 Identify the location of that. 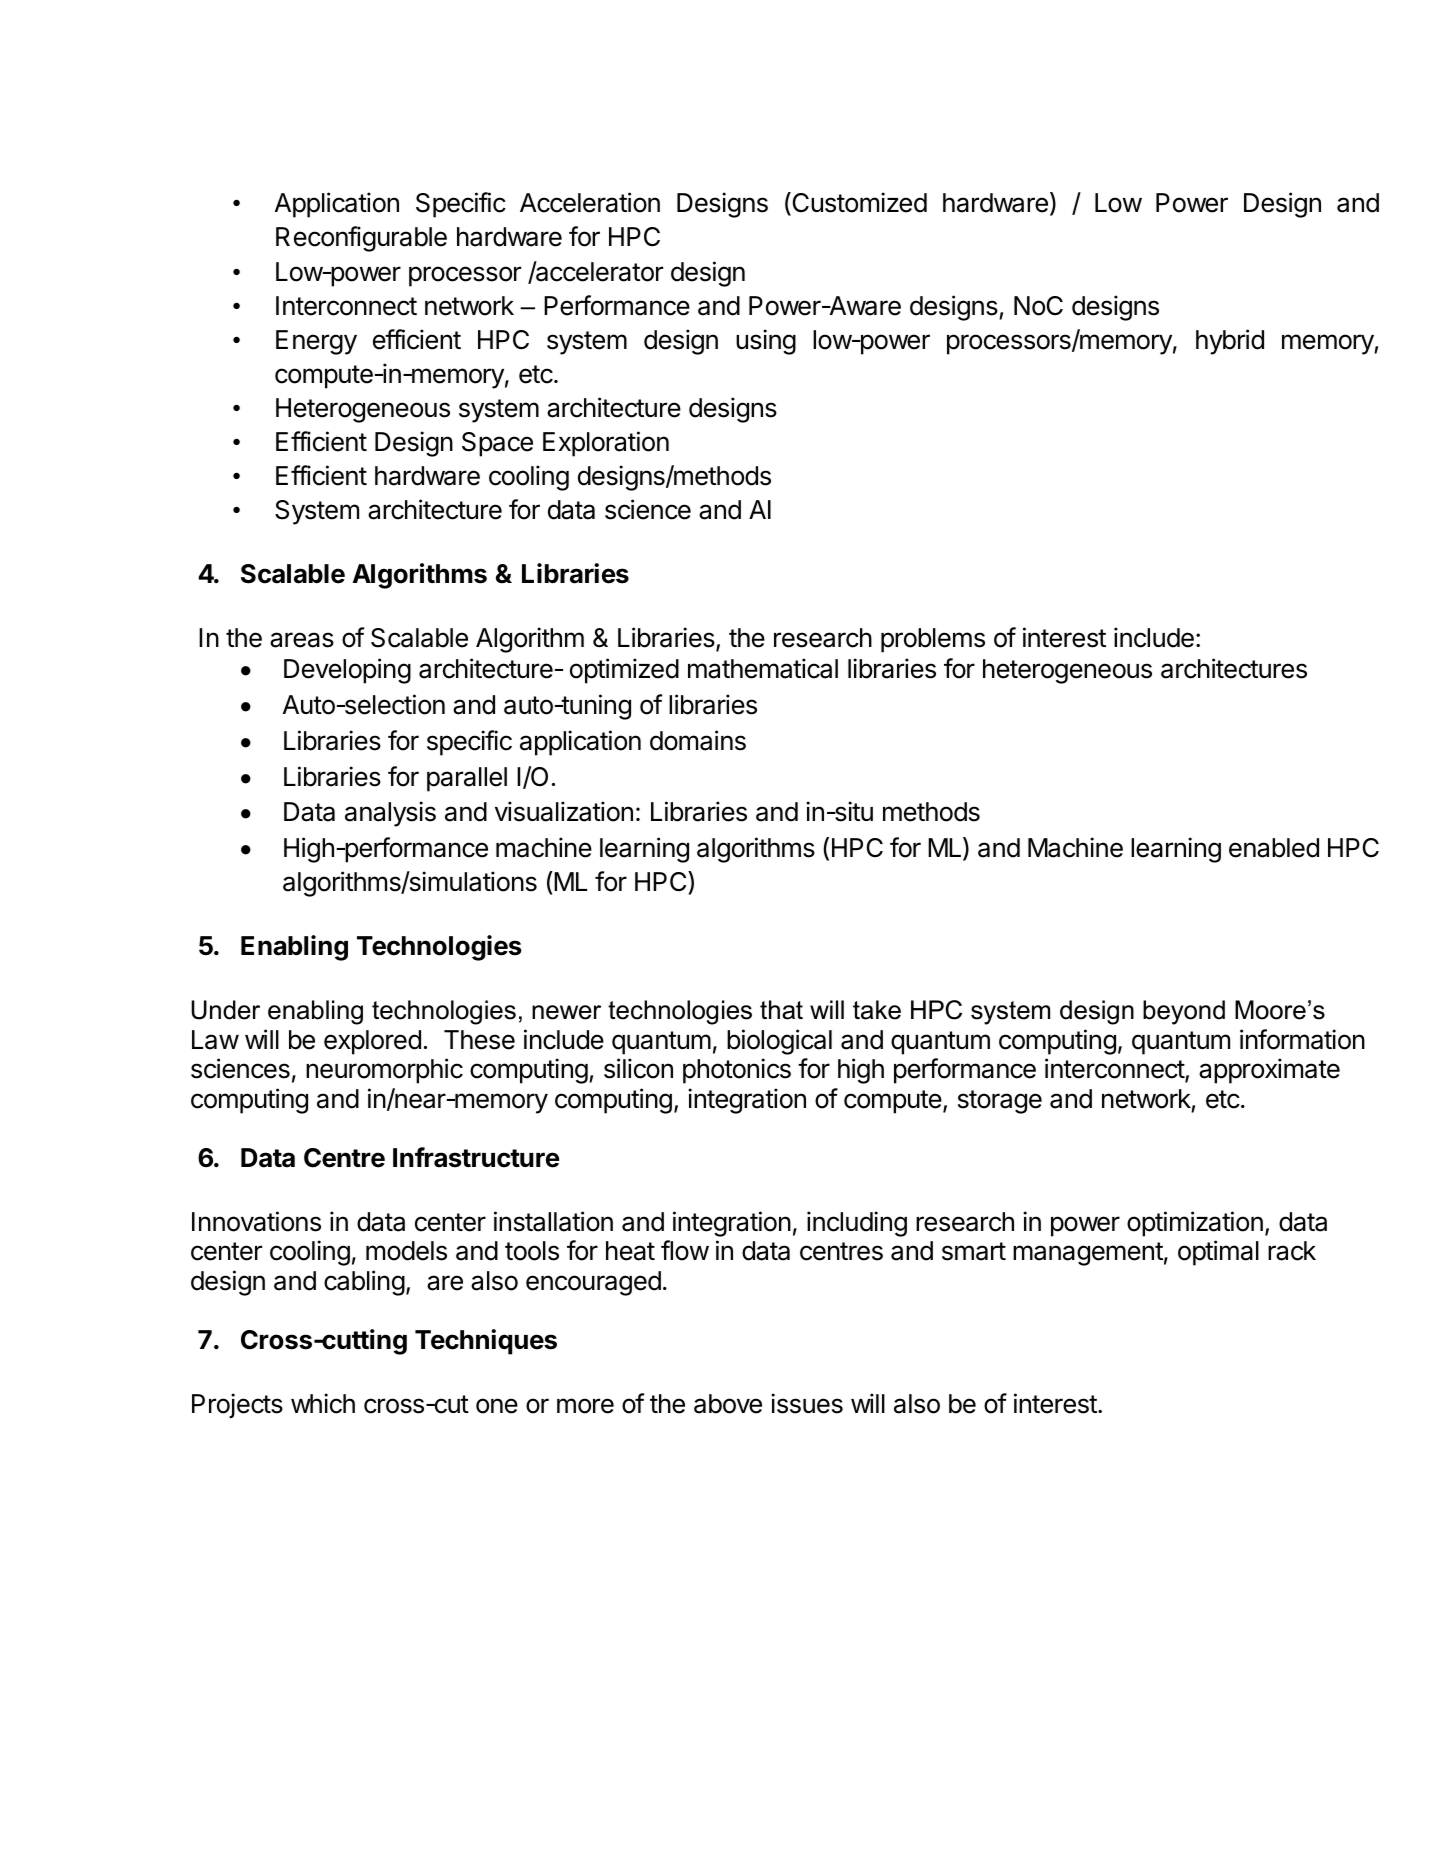
(781, 1010).
